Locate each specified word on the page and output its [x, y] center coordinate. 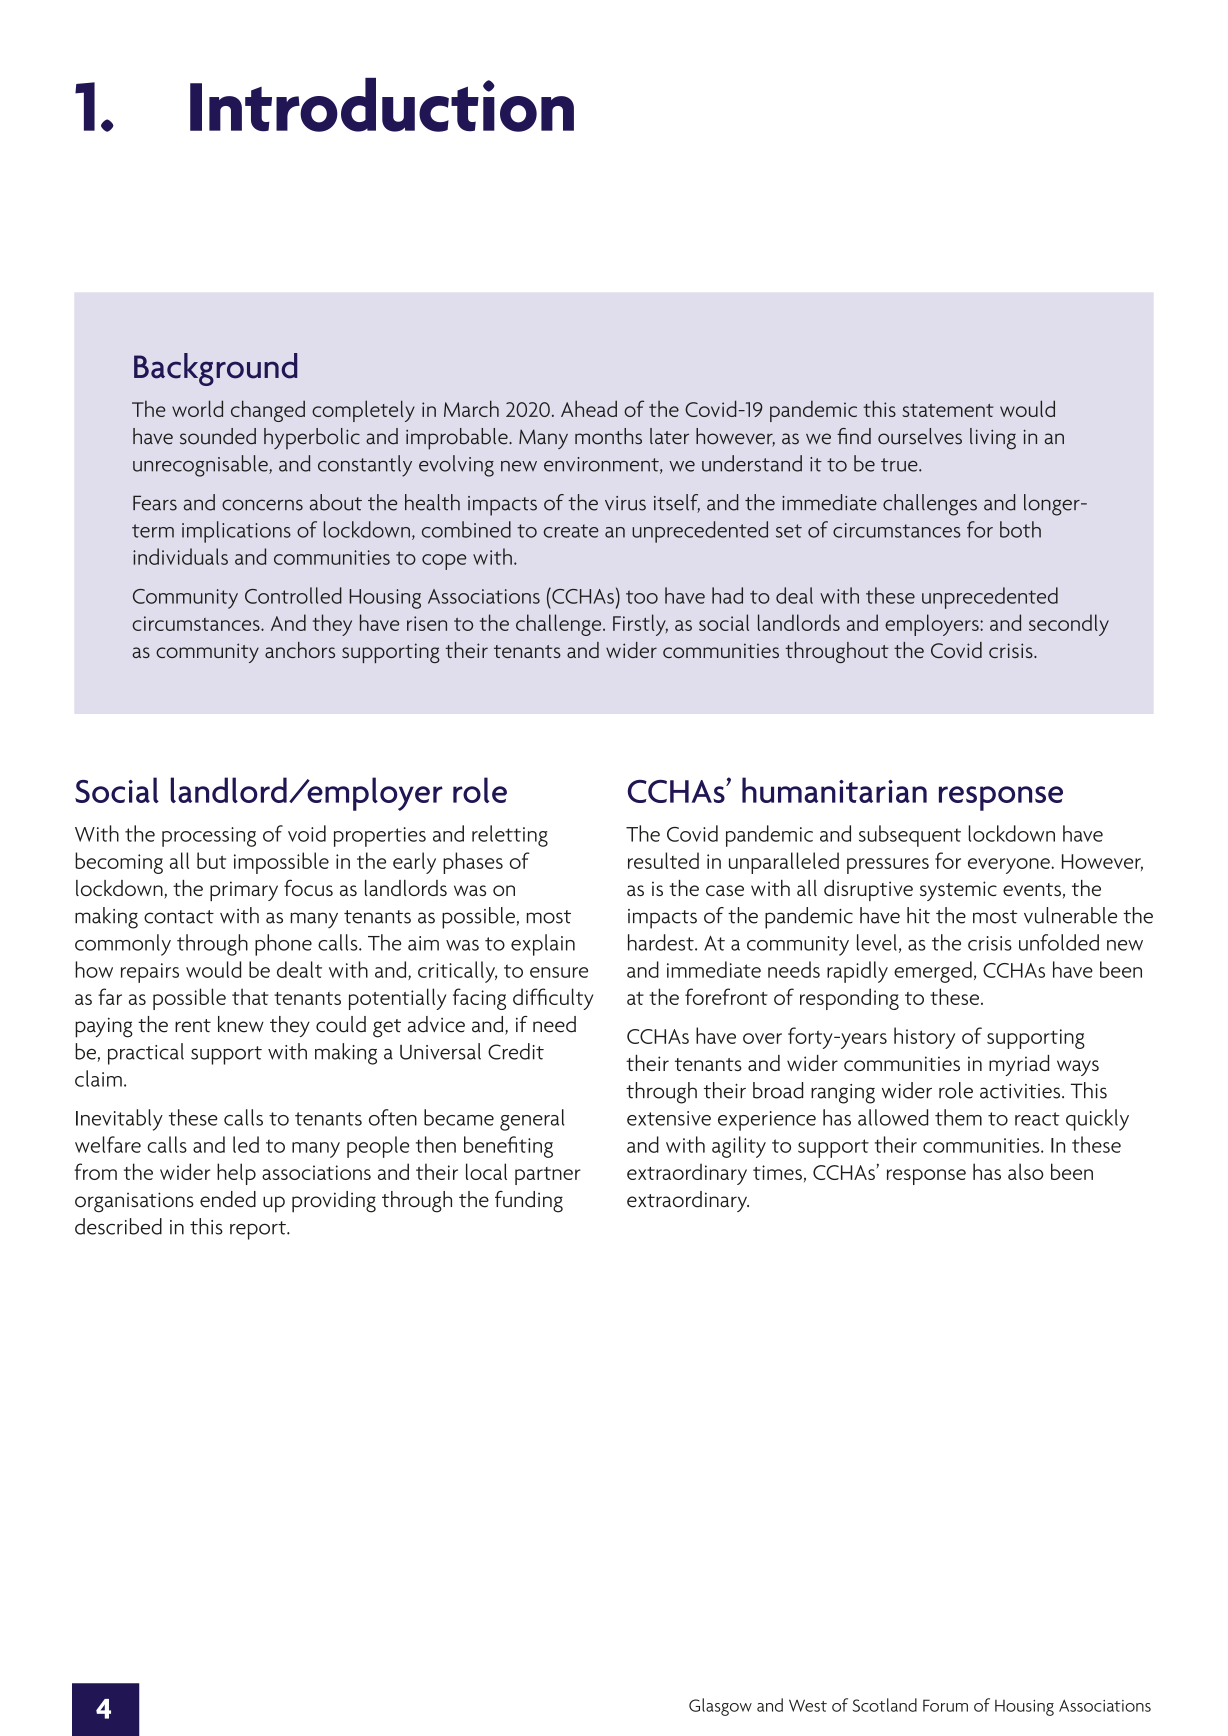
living [993, 439]
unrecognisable [201, 466]
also [1026, 1171]
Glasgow [720, 1707]
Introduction [382, 105]
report [259, 1230]
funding [529, 1202]
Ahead [589, 408]
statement [948, 410]
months [608, 436]
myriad [1019, 1065]
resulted [663, 860]
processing [209, 837]
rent [193, 1026]
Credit [516, 1051]
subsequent [910, 836]
